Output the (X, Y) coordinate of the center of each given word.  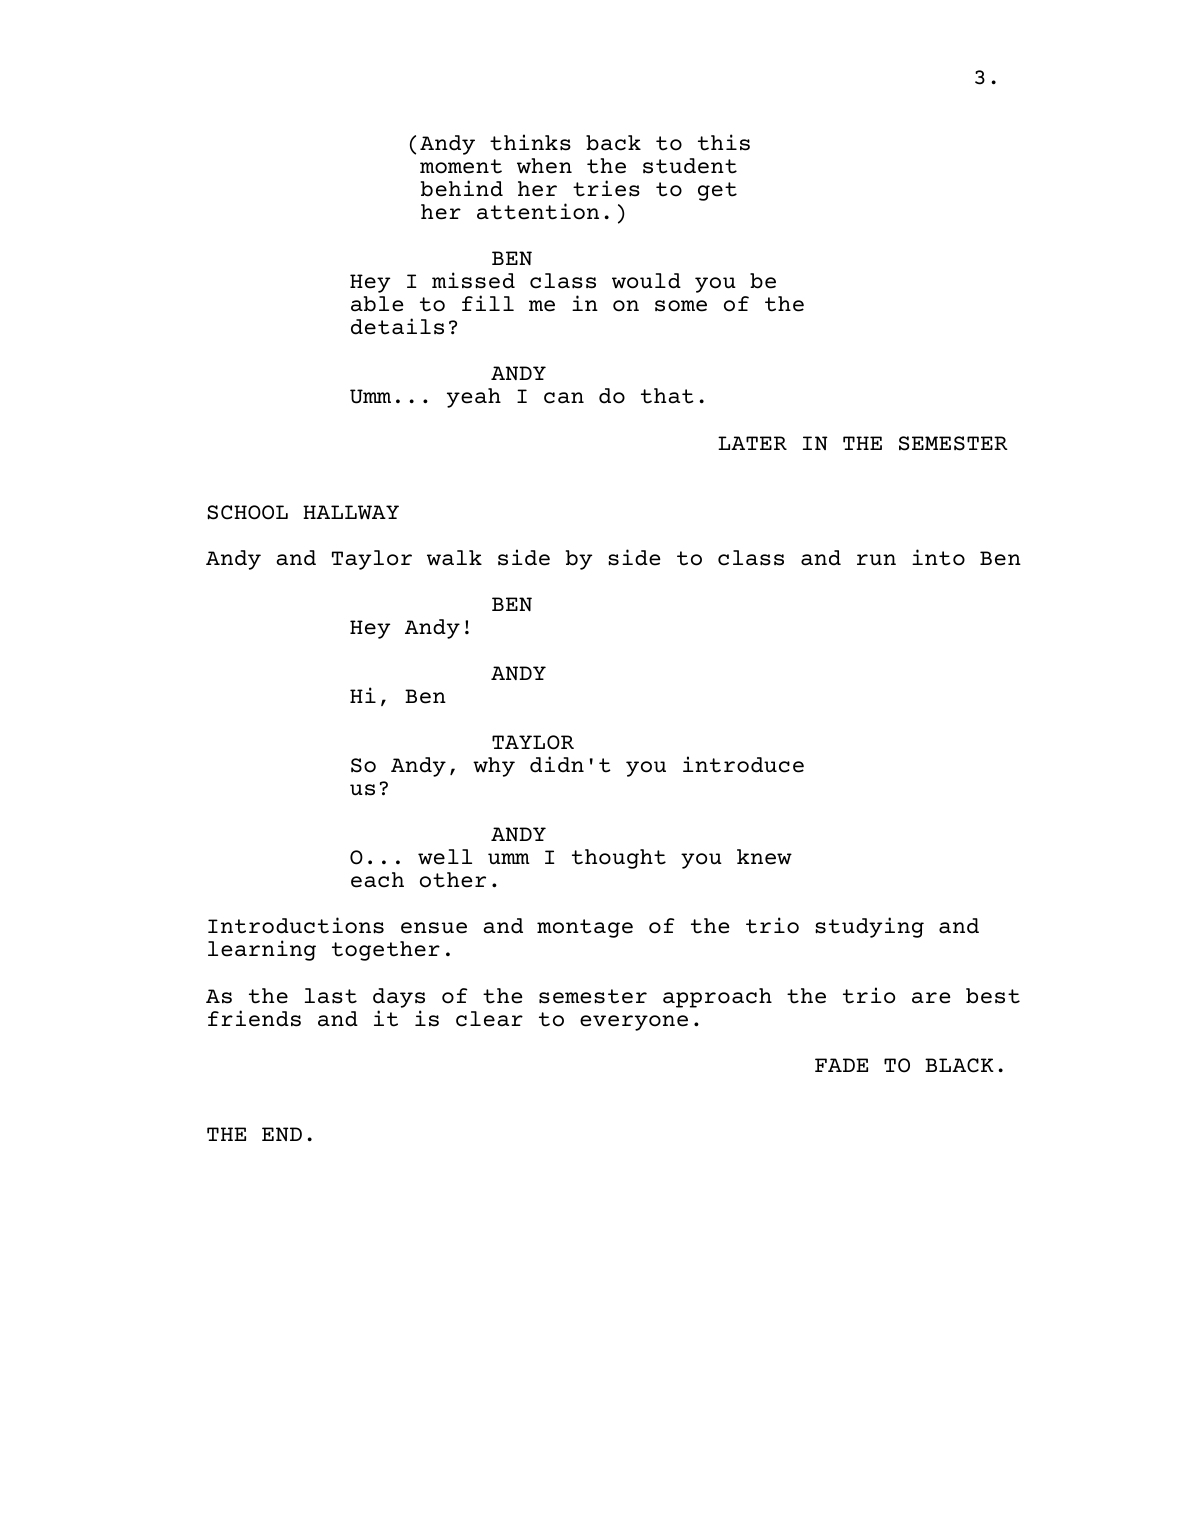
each (377, 880)
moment (461, 166)
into (938, 557)
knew (764, 857)
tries (606, 188)
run (876, 560)
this (724, 142)
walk (454, 558)
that (667, 396)
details (397, 326)
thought (619, 859)
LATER (752, 443)
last (331, 996)
